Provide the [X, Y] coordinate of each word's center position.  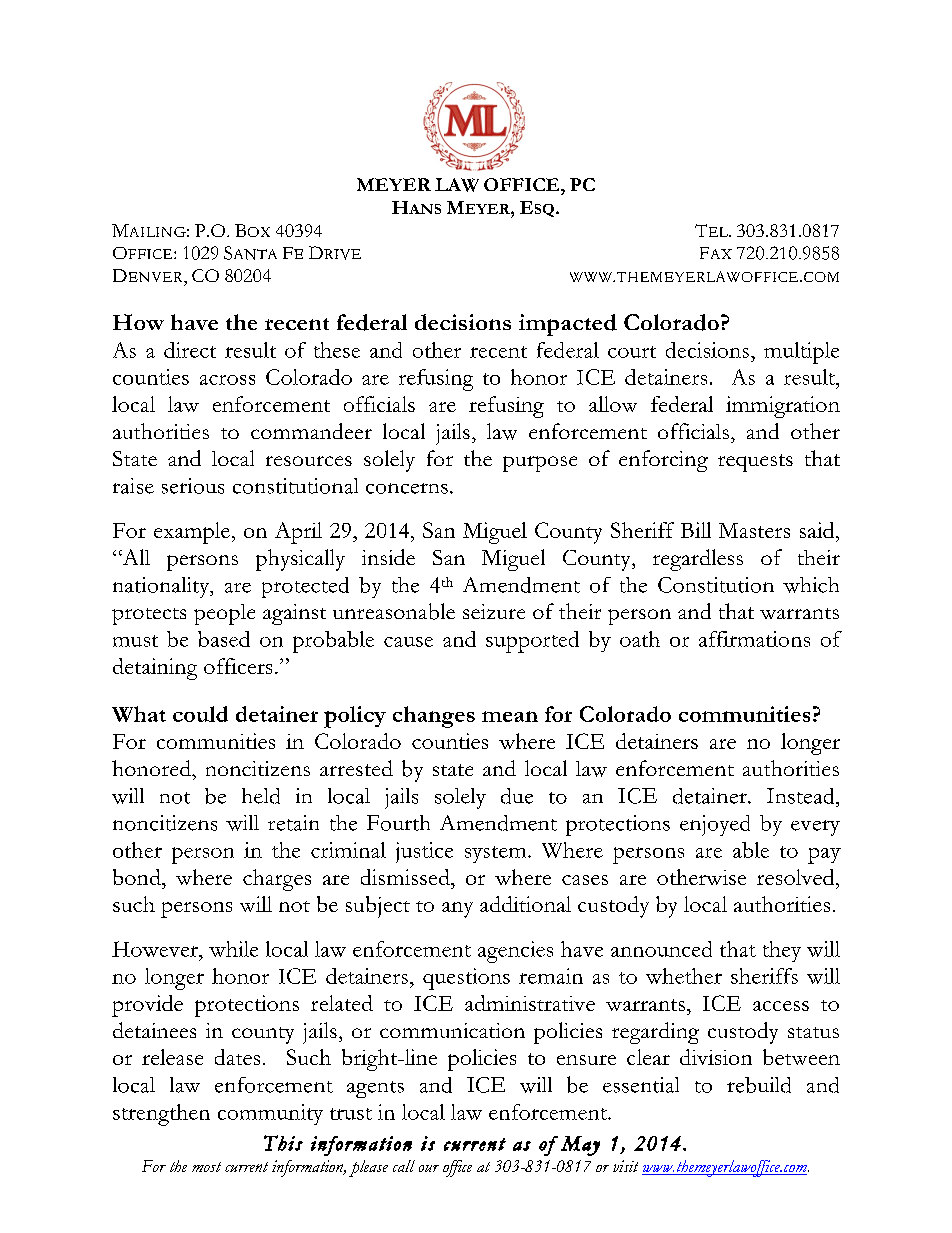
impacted [568, 325]
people [224, 614]
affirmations [754, 639]
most [206, 1167]
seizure [494, 611]
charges [277, 880]
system [497, 854]
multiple [801, 353]
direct [190, 350]
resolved [797, 877]
